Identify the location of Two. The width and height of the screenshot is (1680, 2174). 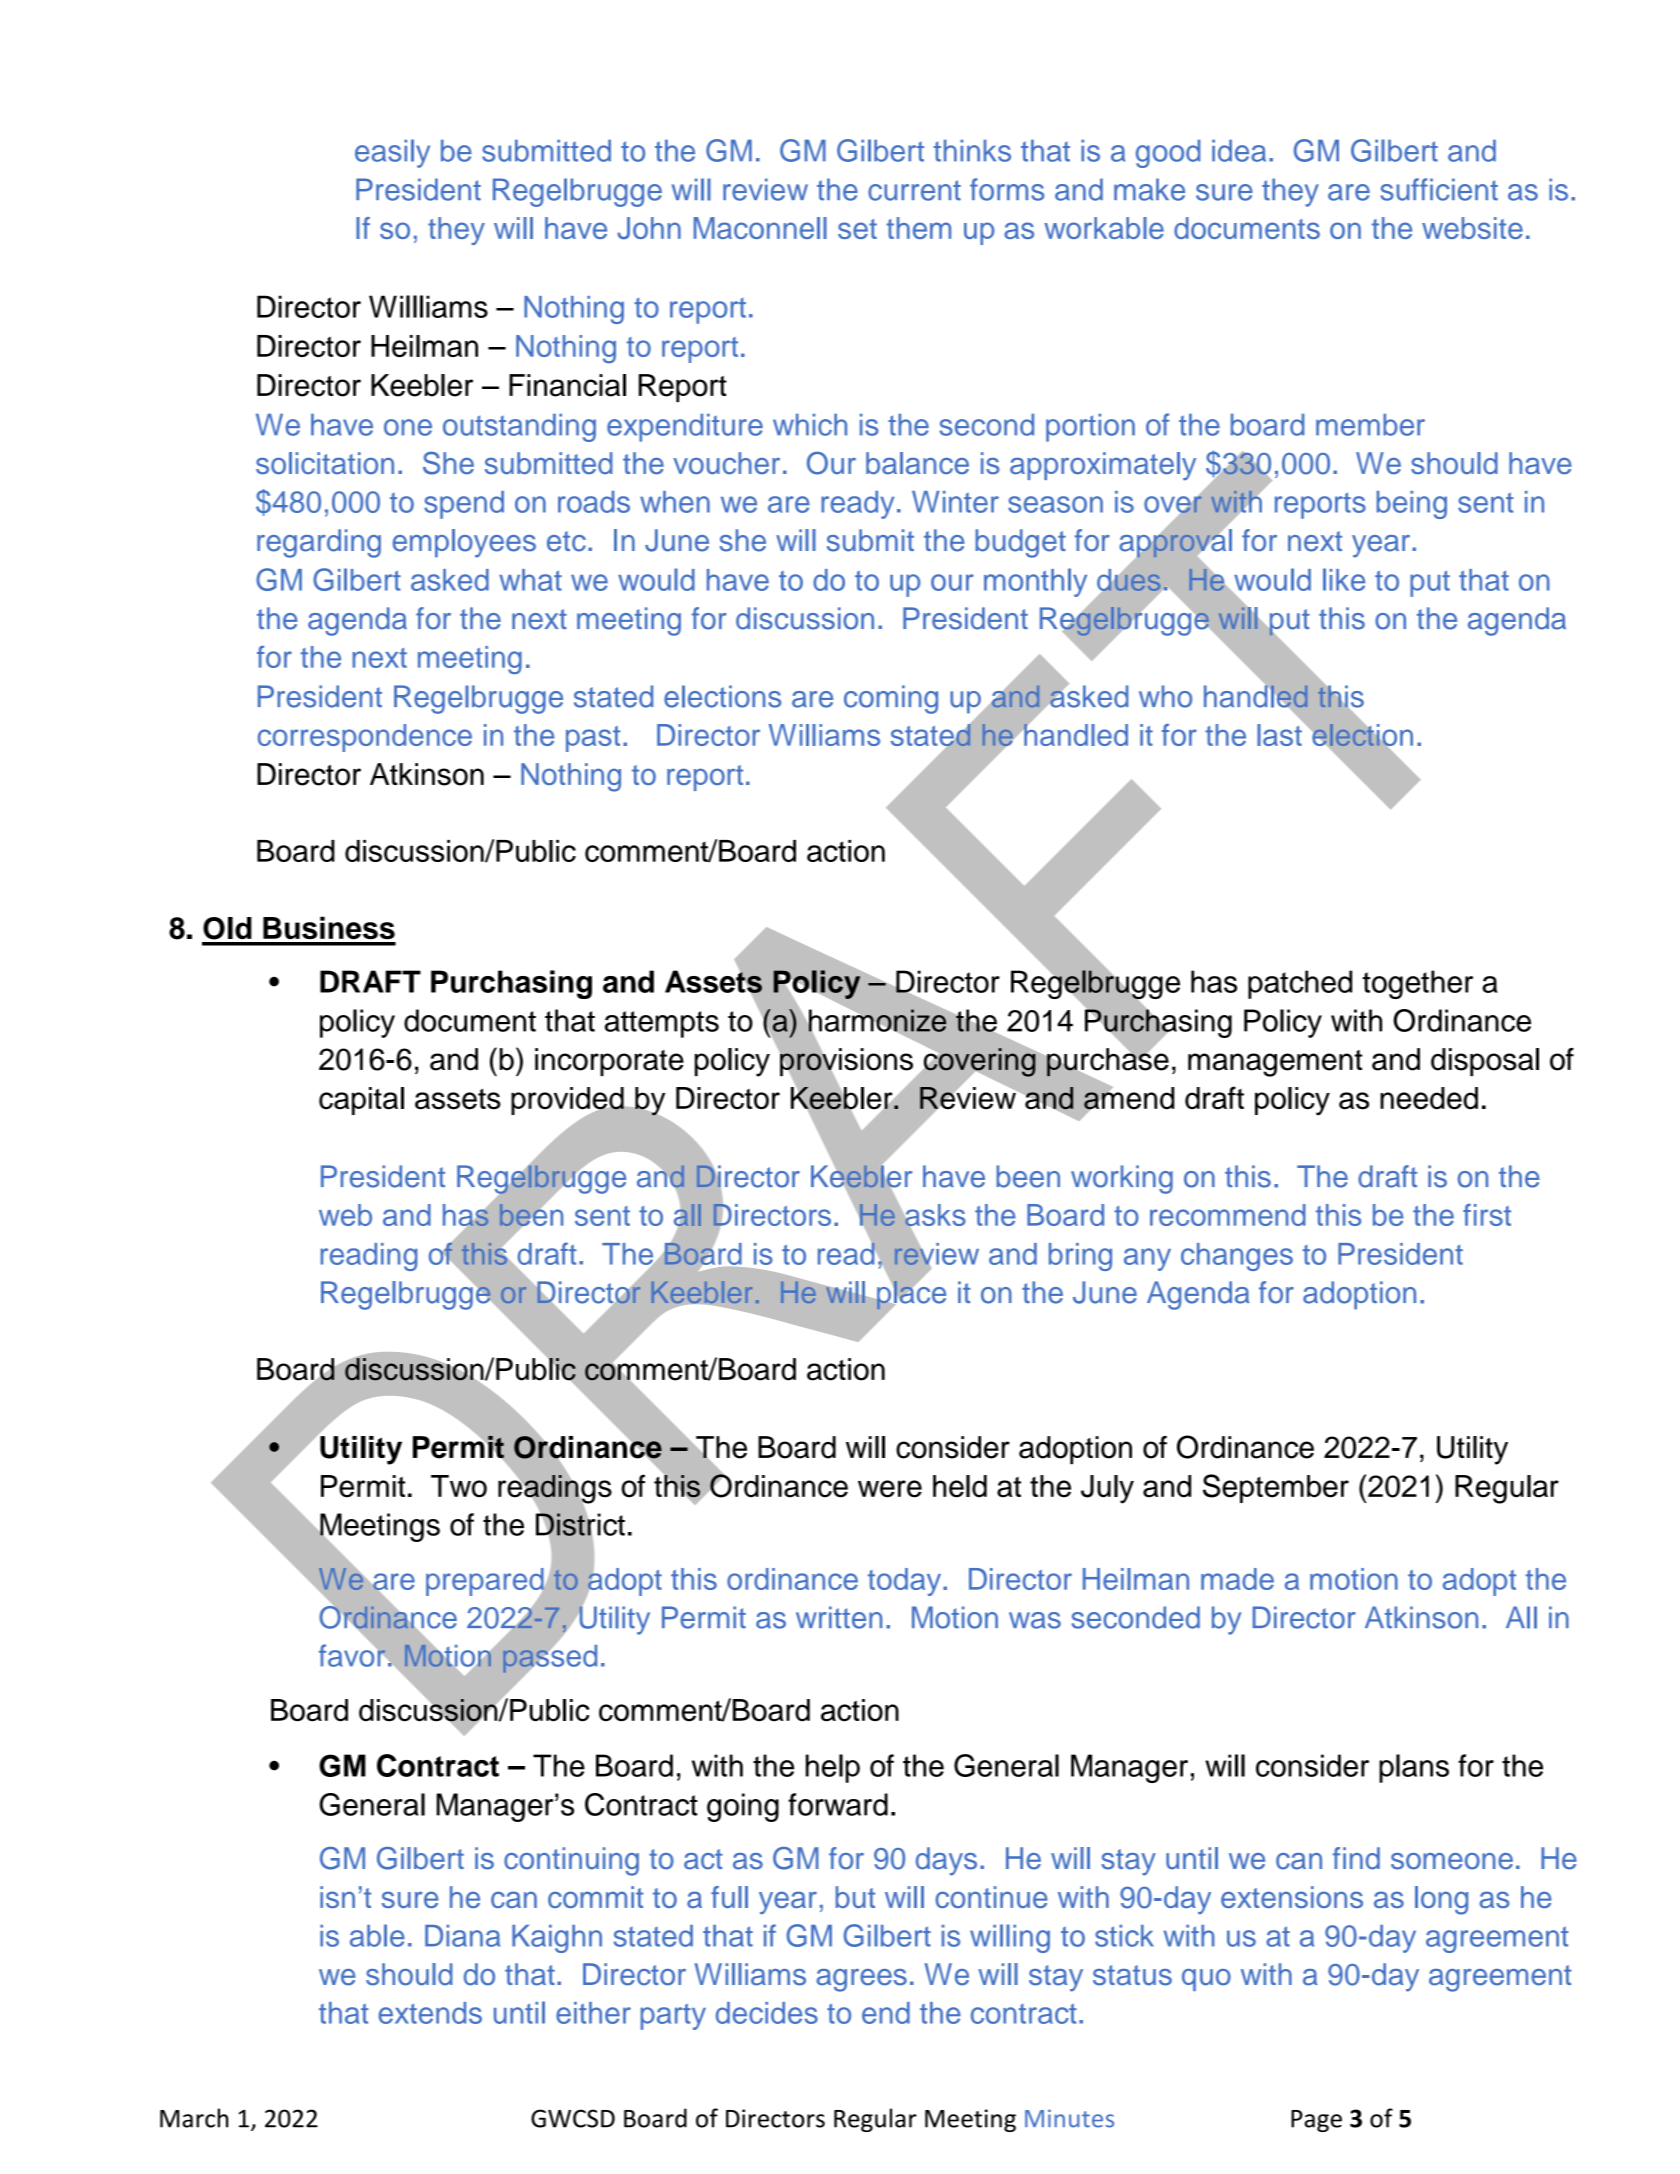
(459, 1486).
